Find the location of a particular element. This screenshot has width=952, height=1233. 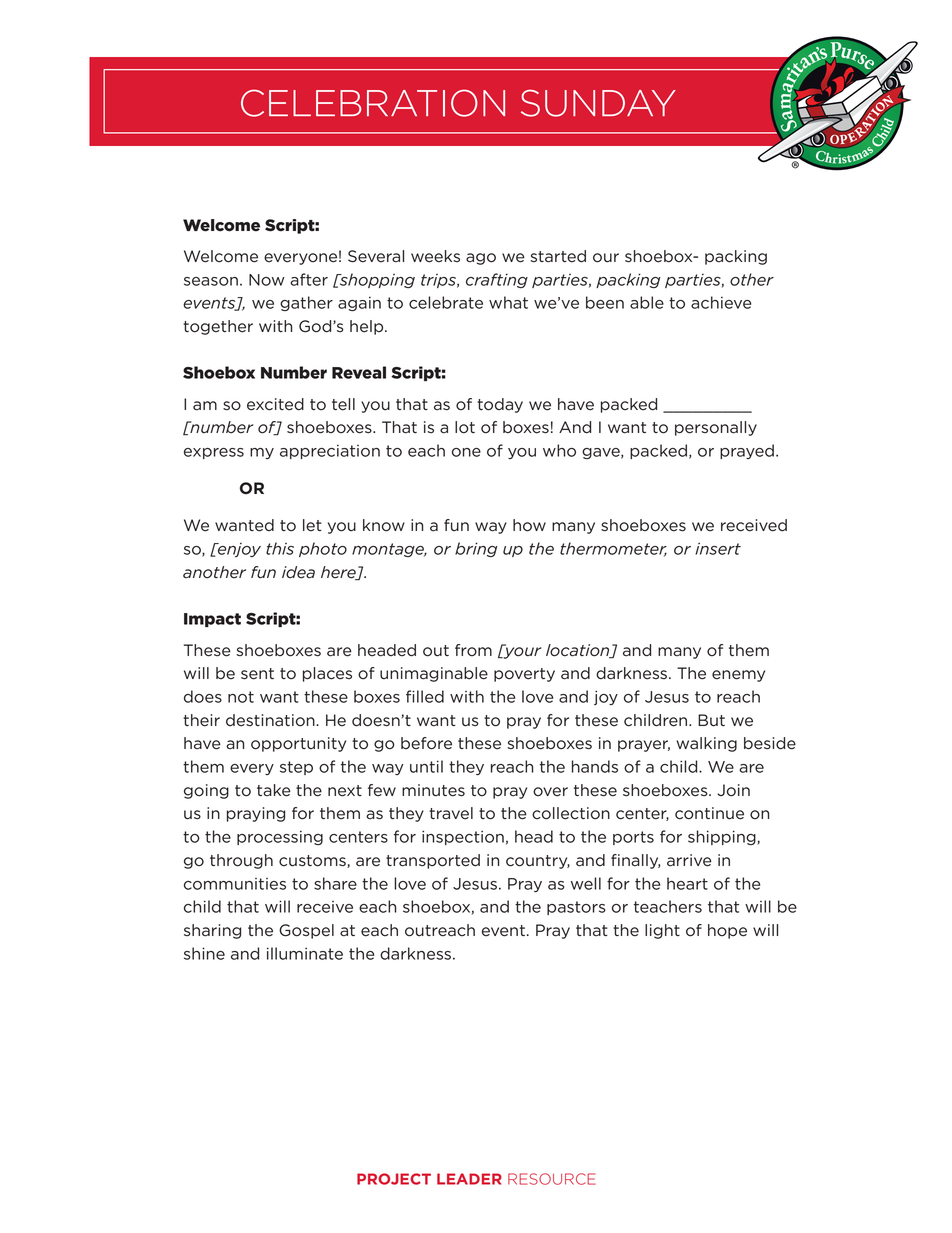

PROJECT is located at coordinates (394, 1179).
